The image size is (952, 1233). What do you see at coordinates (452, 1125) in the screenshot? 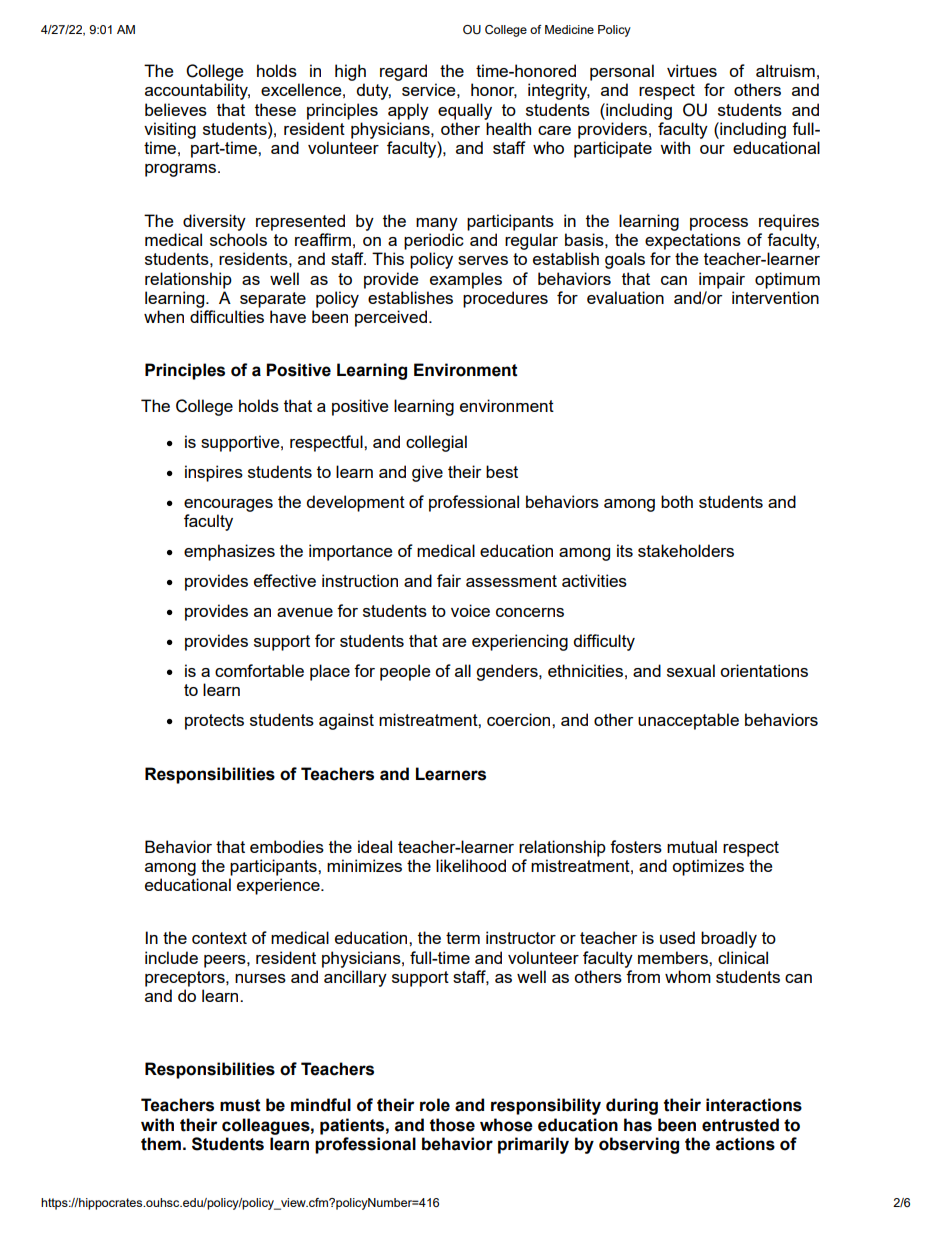
I see `those` at bounding box center [452, 1125].
